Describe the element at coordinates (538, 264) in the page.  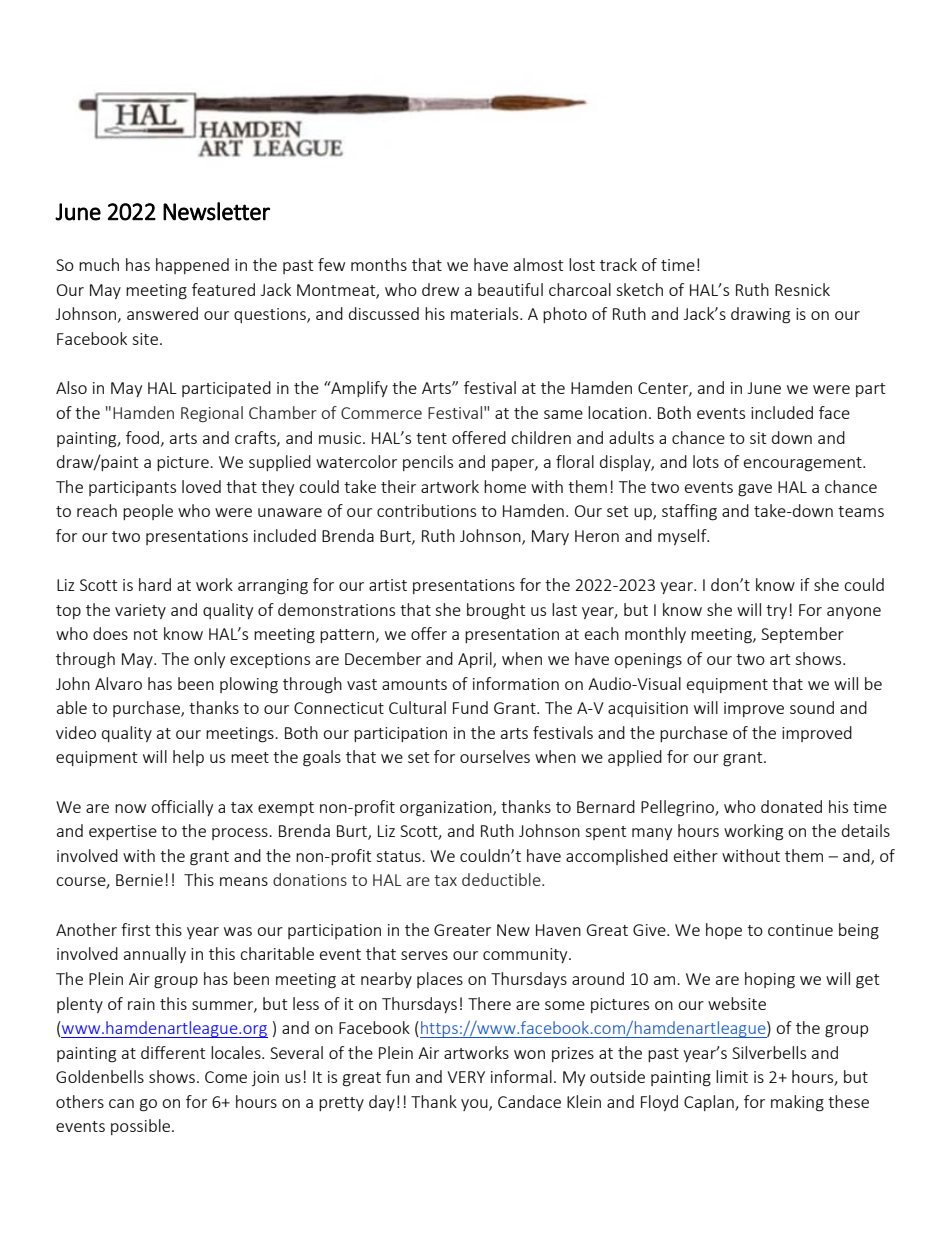
I see `almost` at that location.
